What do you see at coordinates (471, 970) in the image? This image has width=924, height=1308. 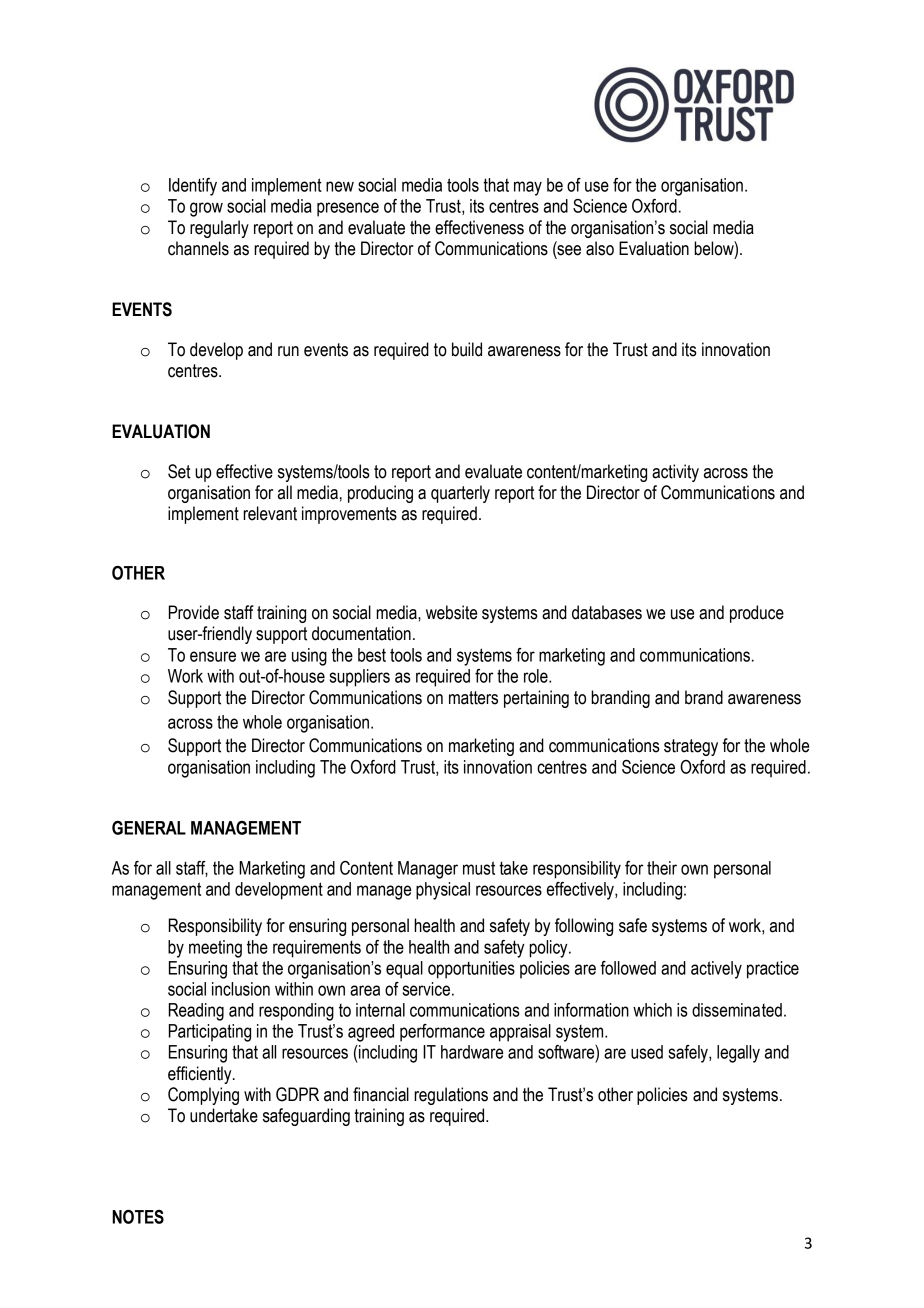 I see `opportunities` at bounding box center [471, 970].
